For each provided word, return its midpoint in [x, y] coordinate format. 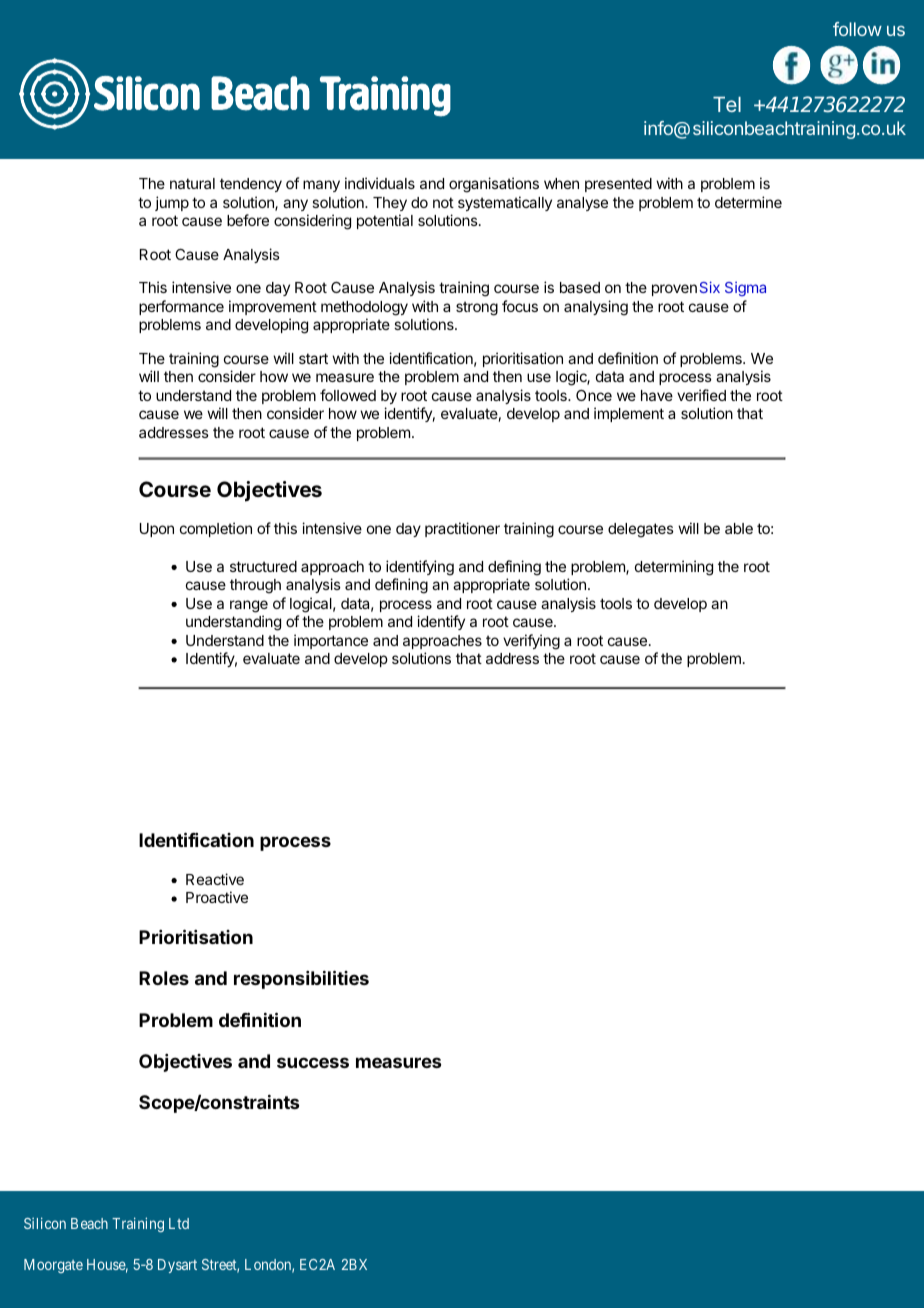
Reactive [215, 879]
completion [216, 529]
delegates [641, 530]
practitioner [462, 529]
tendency [251, 185]
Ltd [179, 1223]
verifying [531, 642]
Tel [727, 104]
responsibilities [301, 979]
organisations [494, 185]
